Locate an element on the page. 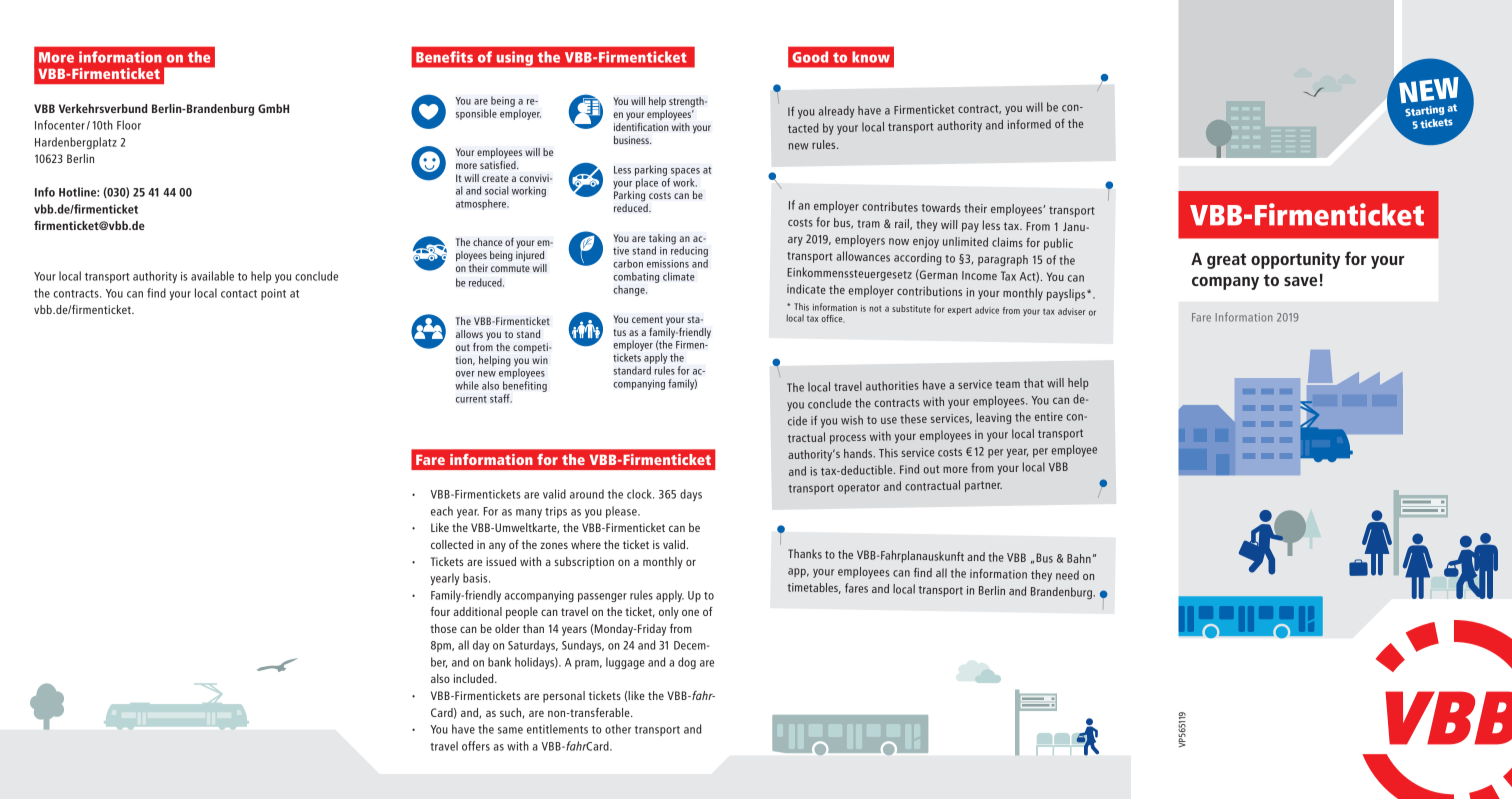 The width and height of the image is (1512, 799). dog is located at coordinates (687, 663).
